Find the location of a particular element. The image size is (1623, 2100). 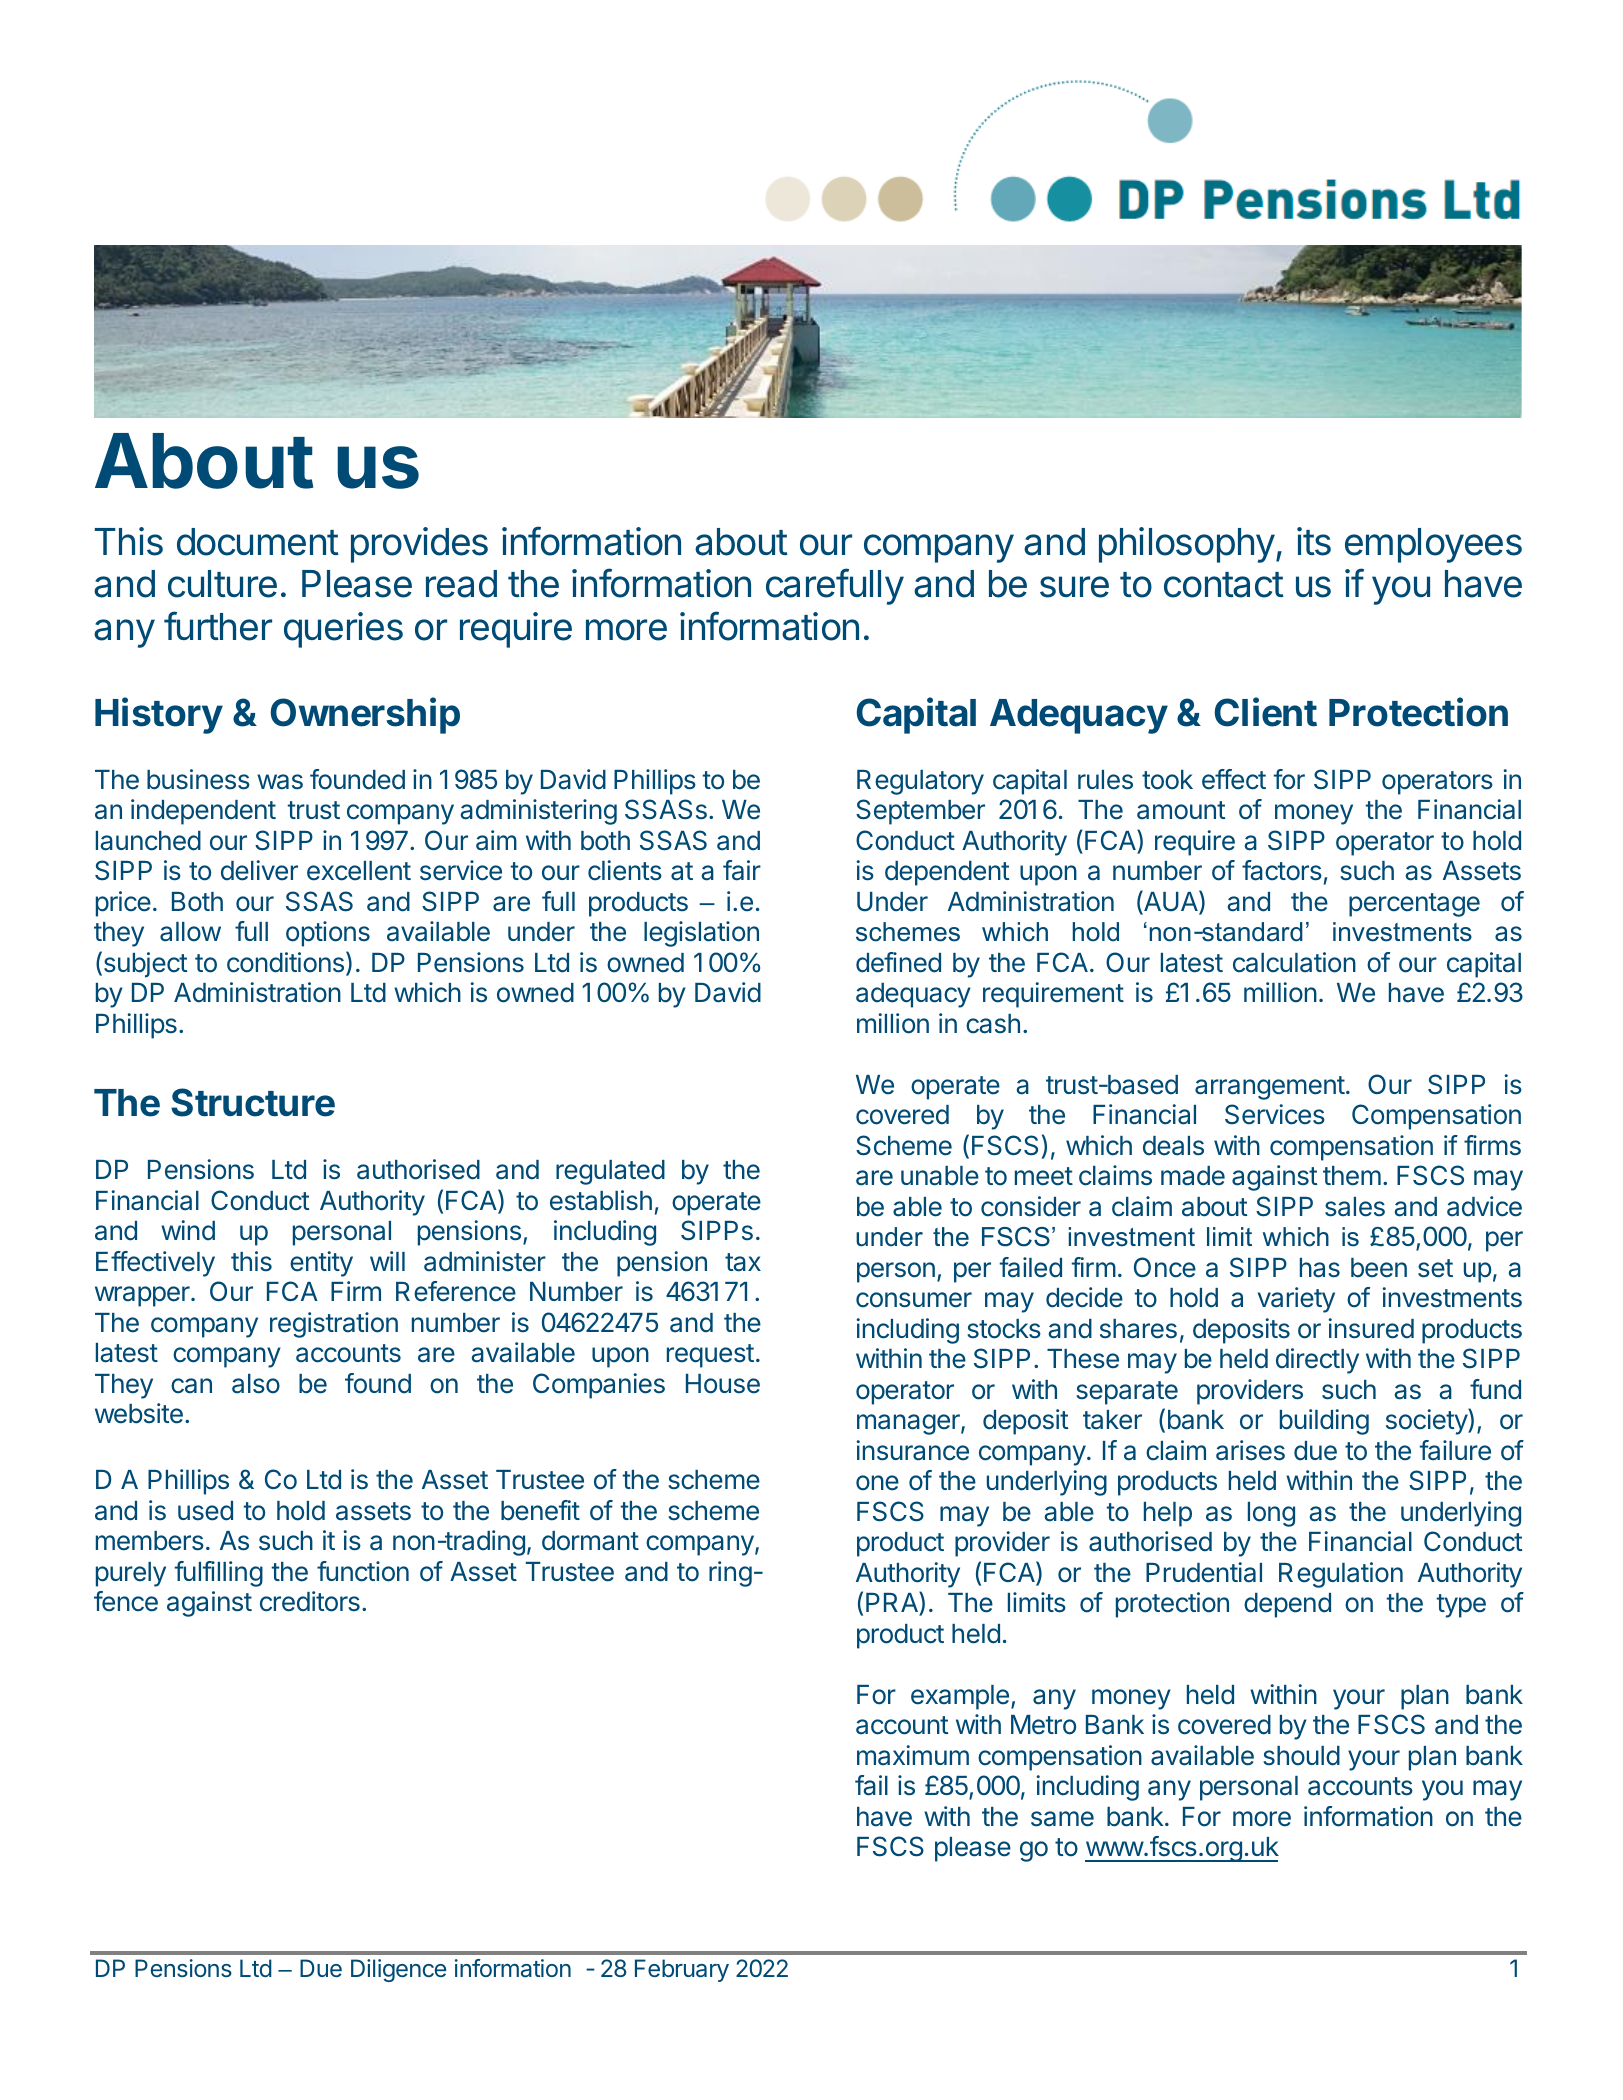

contact is located at coordinates (1224, 585).
